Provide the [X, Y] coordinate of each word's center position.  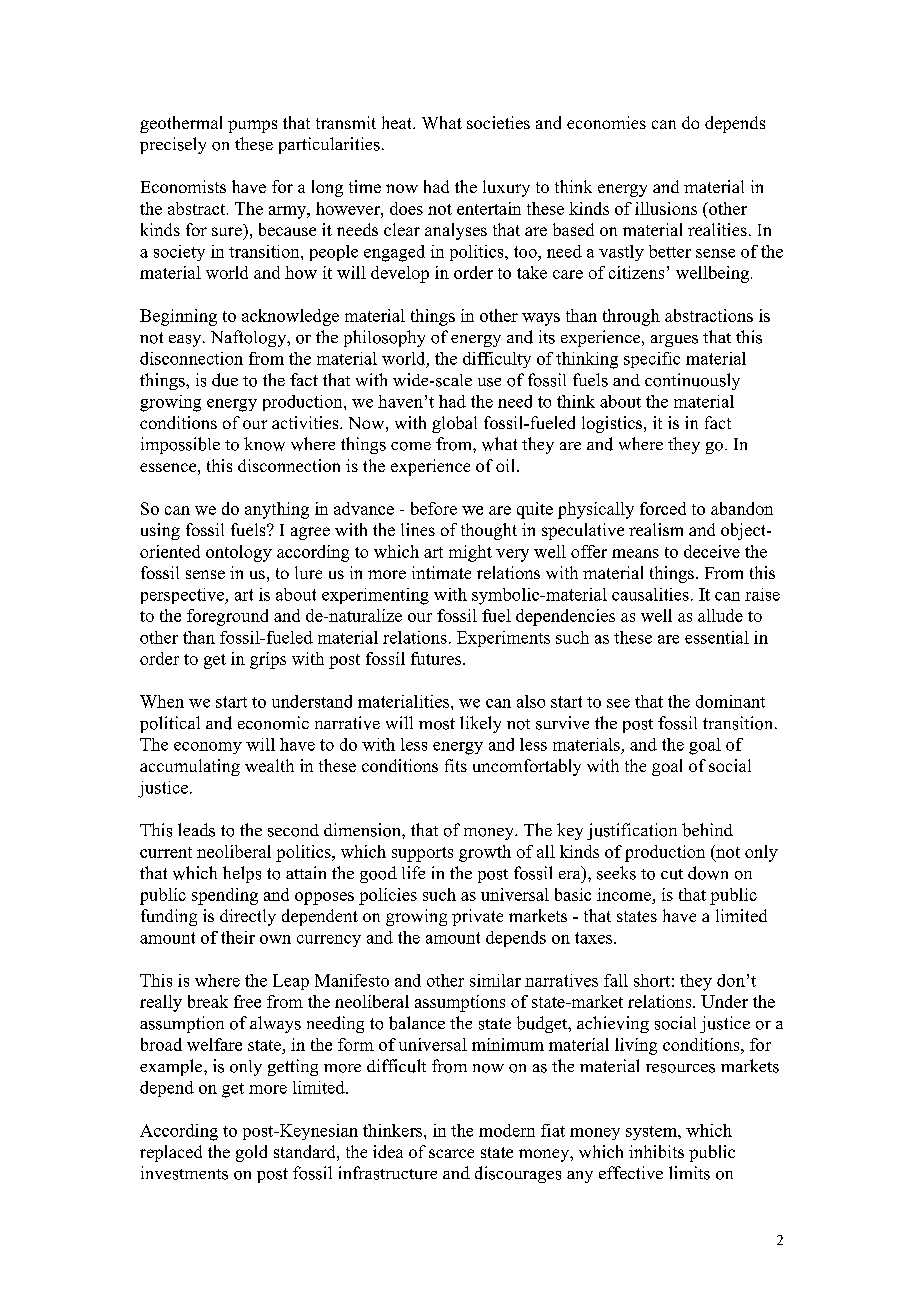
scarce [451, 1153]
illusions [666, 208]
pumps [252, 126]
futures [437, 658]
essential [717, 637]
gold [251, 1153]
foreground [227, 617]
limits [689, 1173]
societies [498, 122]
